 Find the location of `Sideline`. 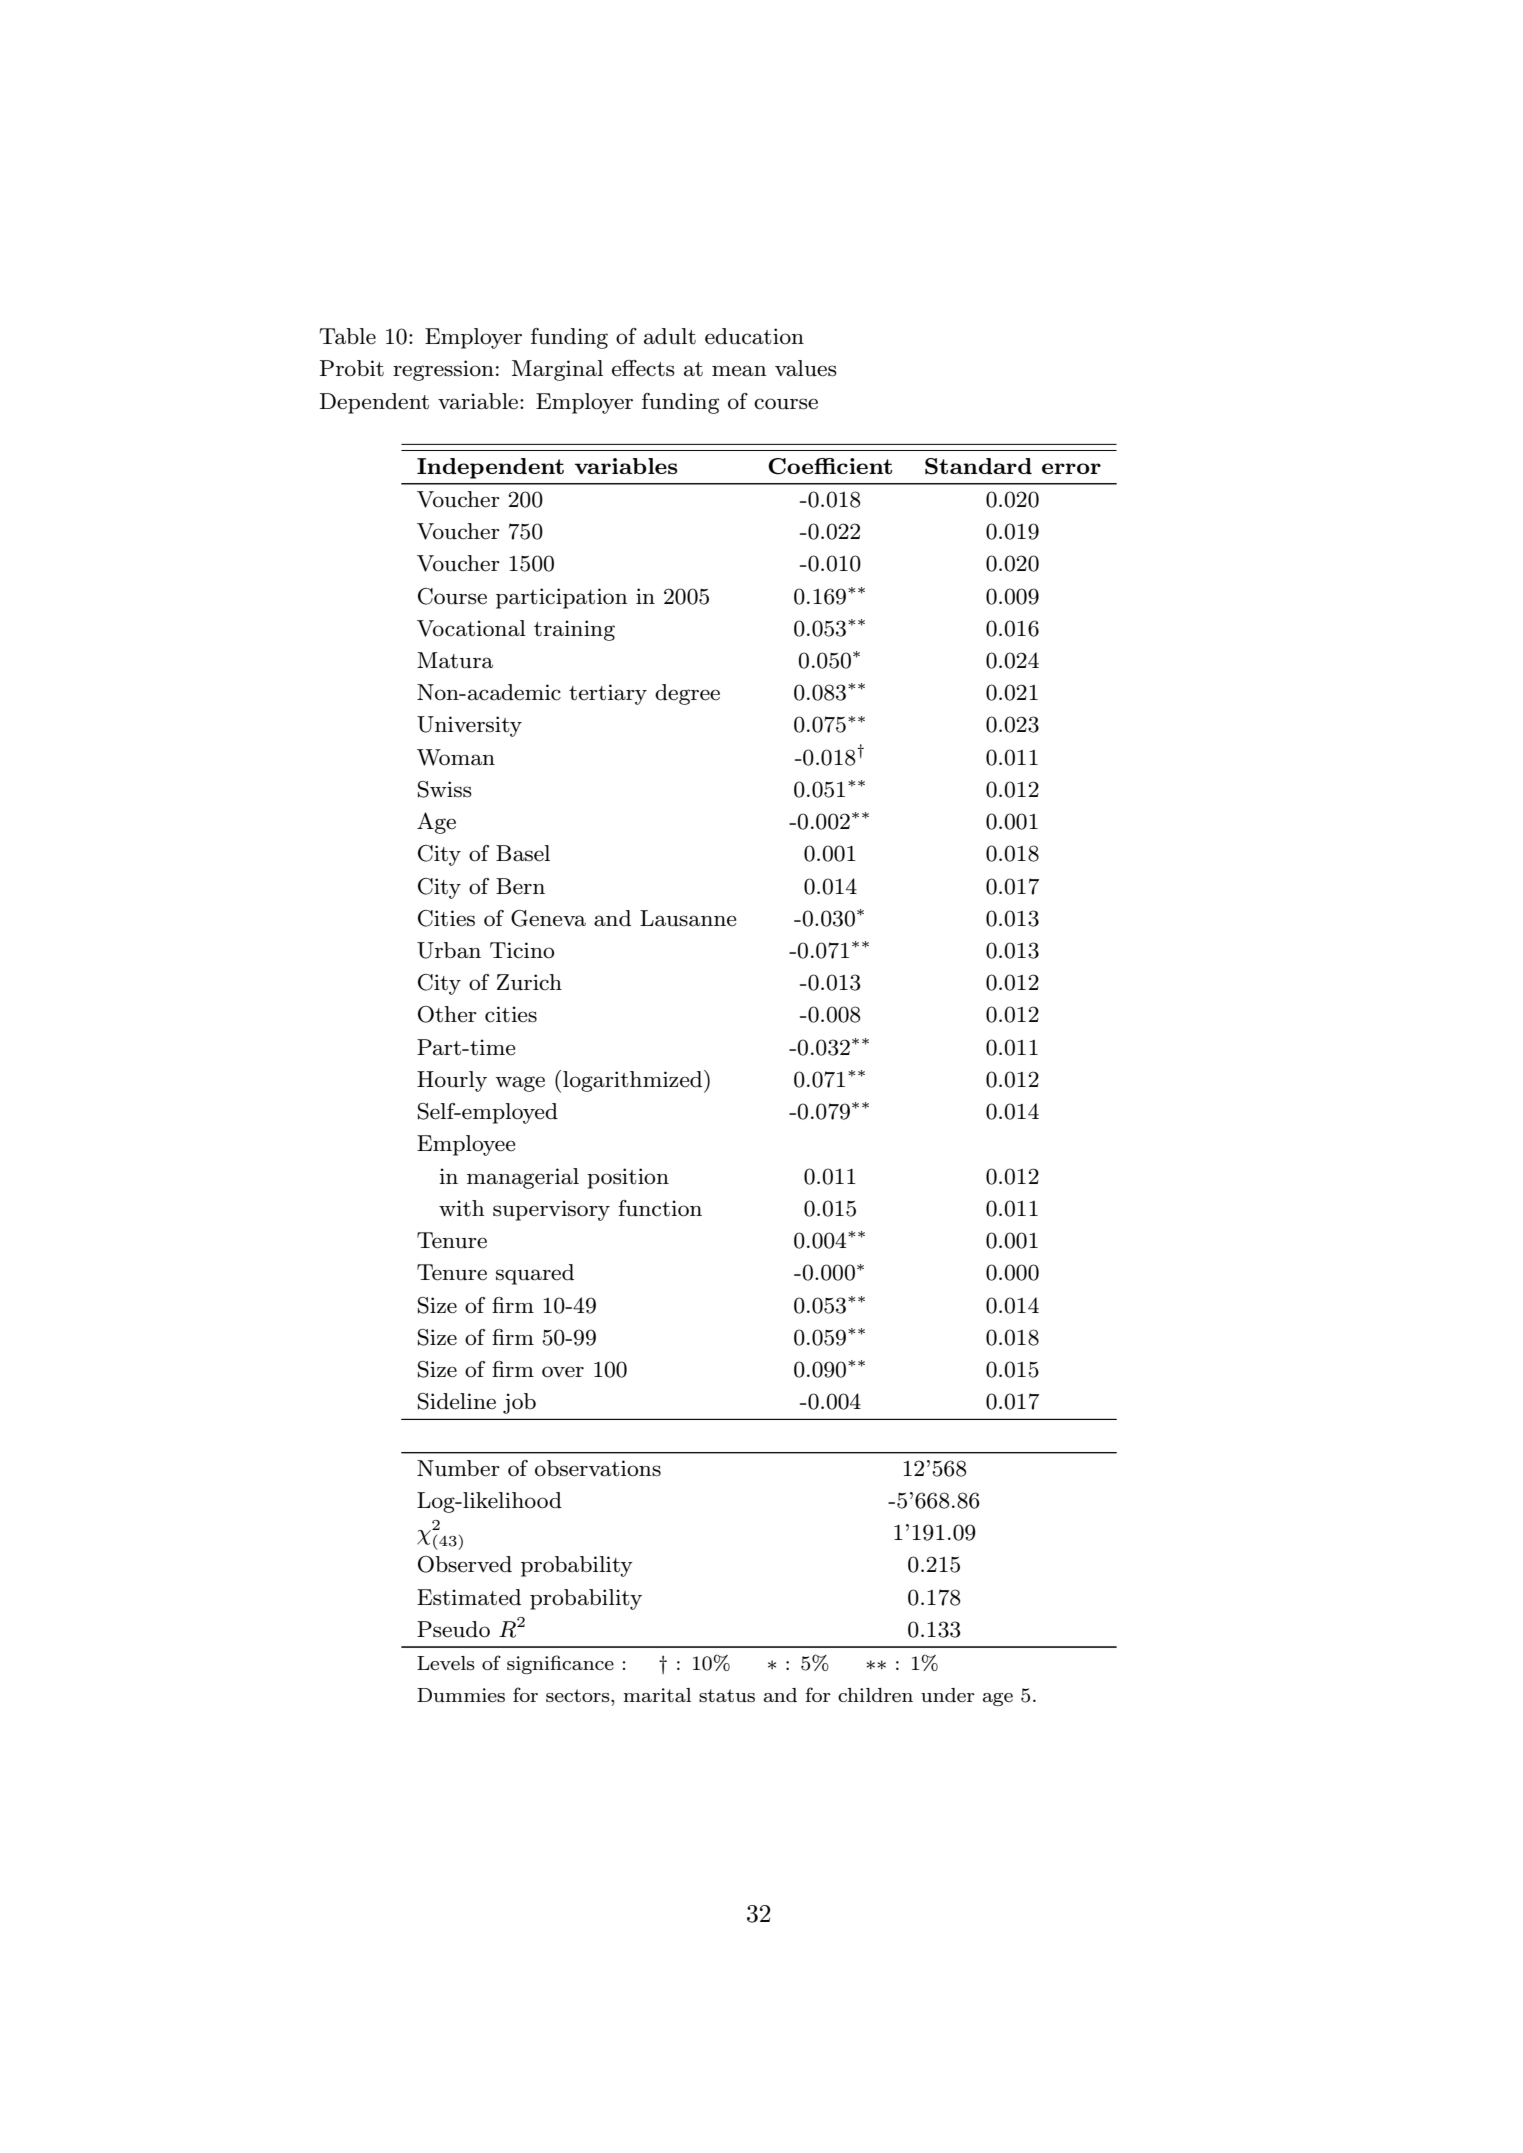

Sideline is located at coordinates (457, 1401).
